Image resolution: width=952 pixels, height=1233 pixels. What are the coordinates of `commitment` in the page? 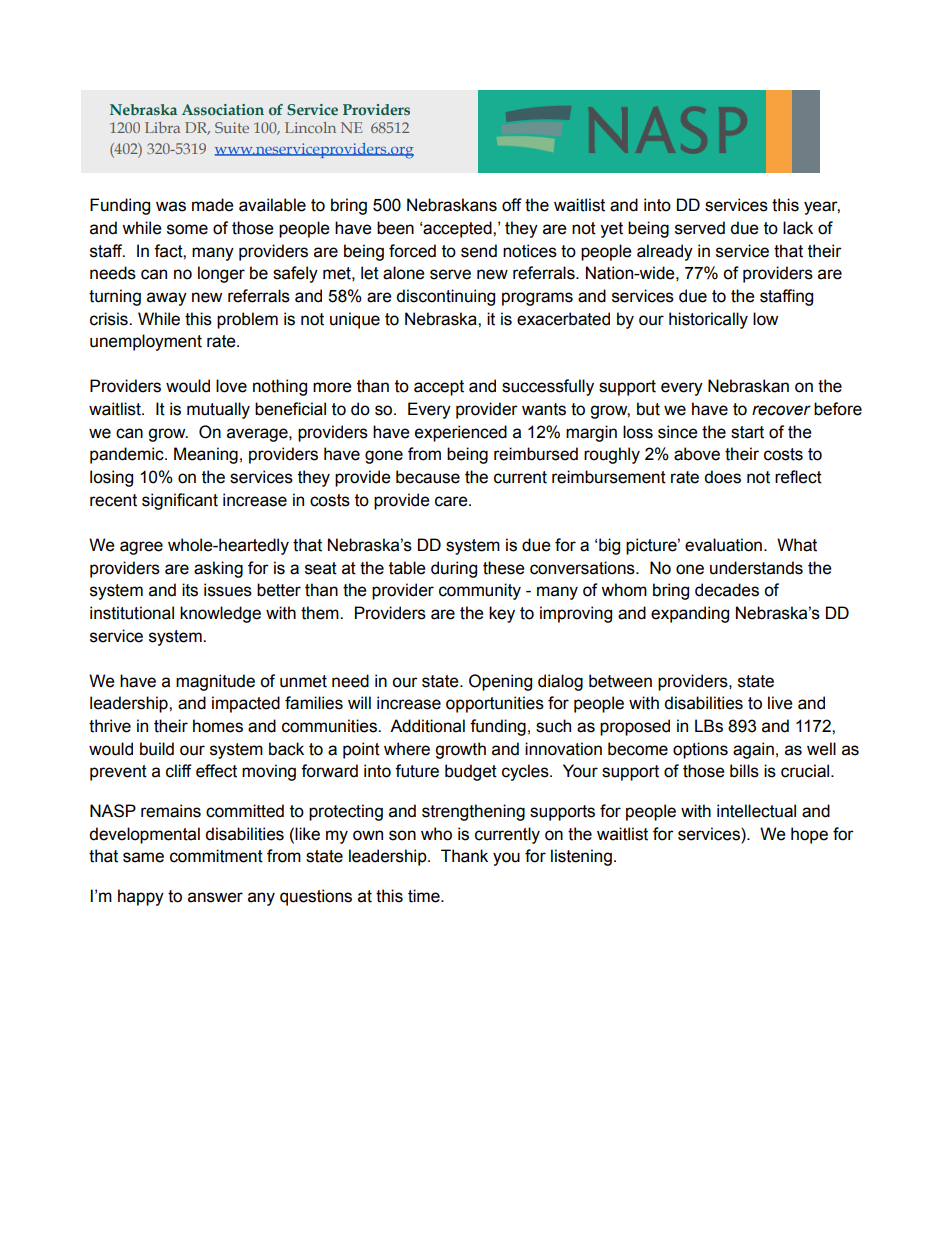 It's located at (216, 856).
